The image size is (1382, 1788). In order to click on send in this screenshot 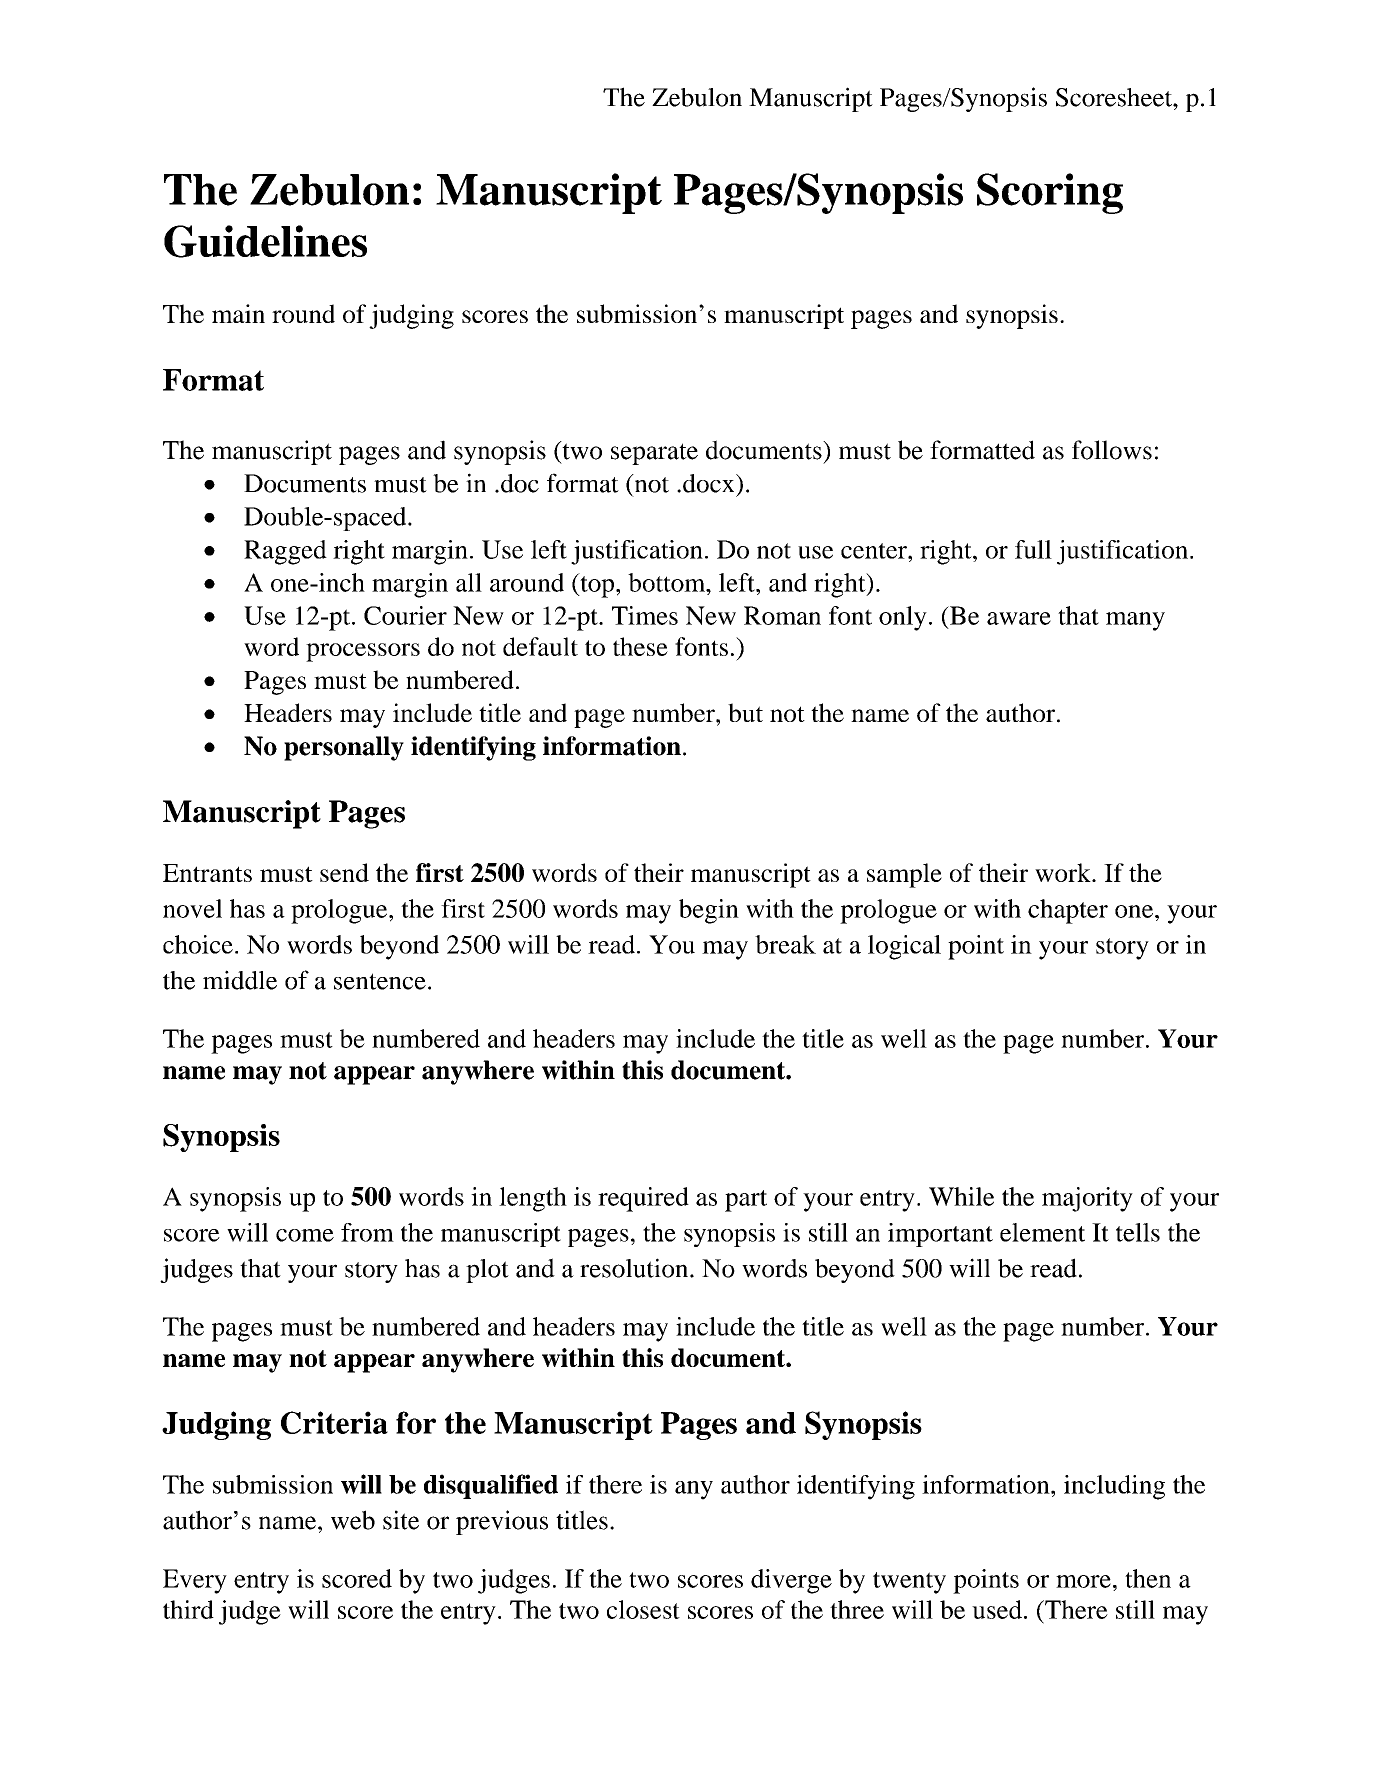, I will do `click(344, 872)`.
